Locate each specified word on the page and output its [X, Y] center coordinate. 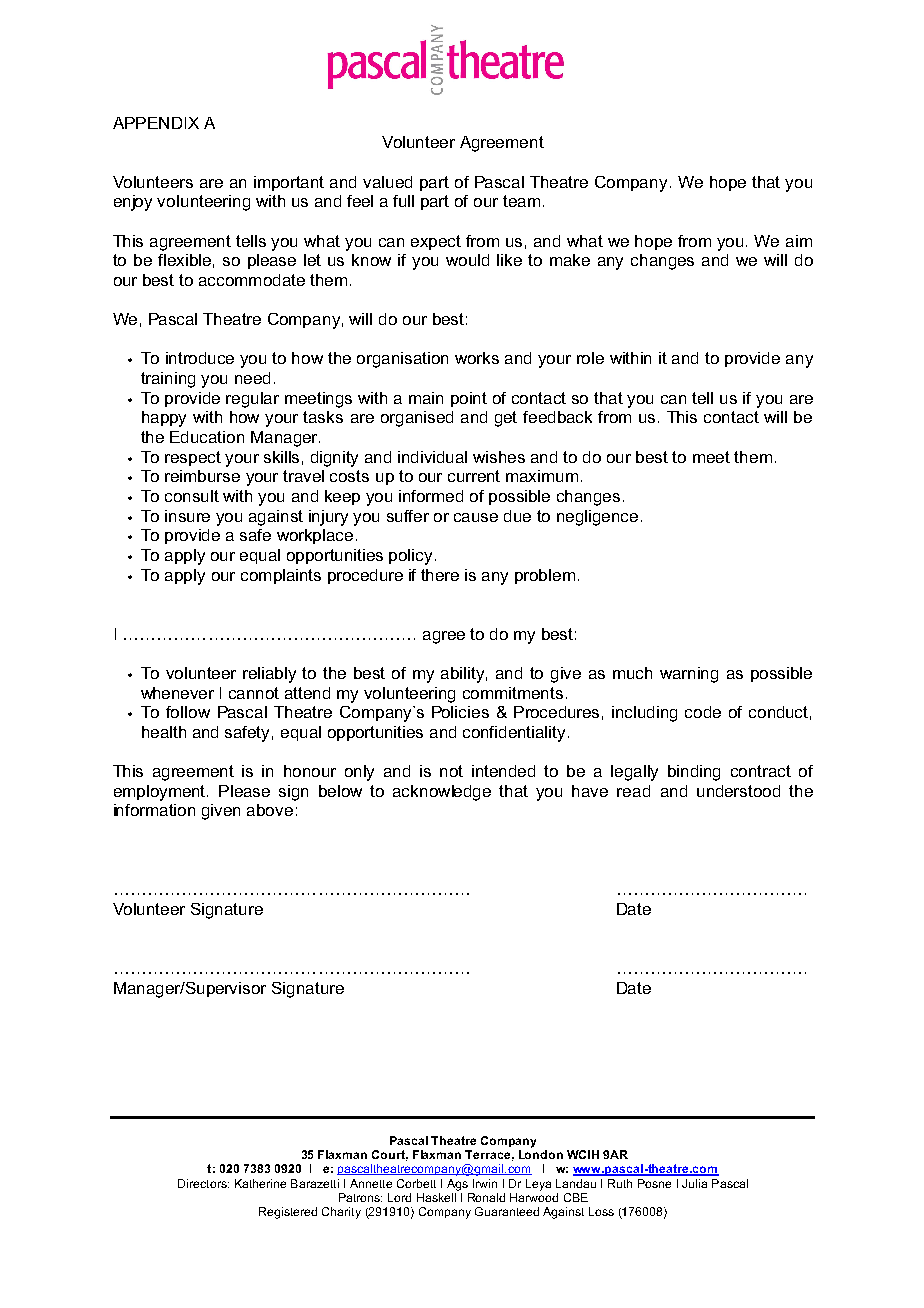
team [521, 201]
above [270, 810]
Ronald [486, 1197]
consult [192, 496]
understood [738, 791]
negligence [597, 518]
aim [799, 241]
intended [503, 771]
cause [476, 517]
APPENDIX [156, 123]
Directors [203, 1183]
